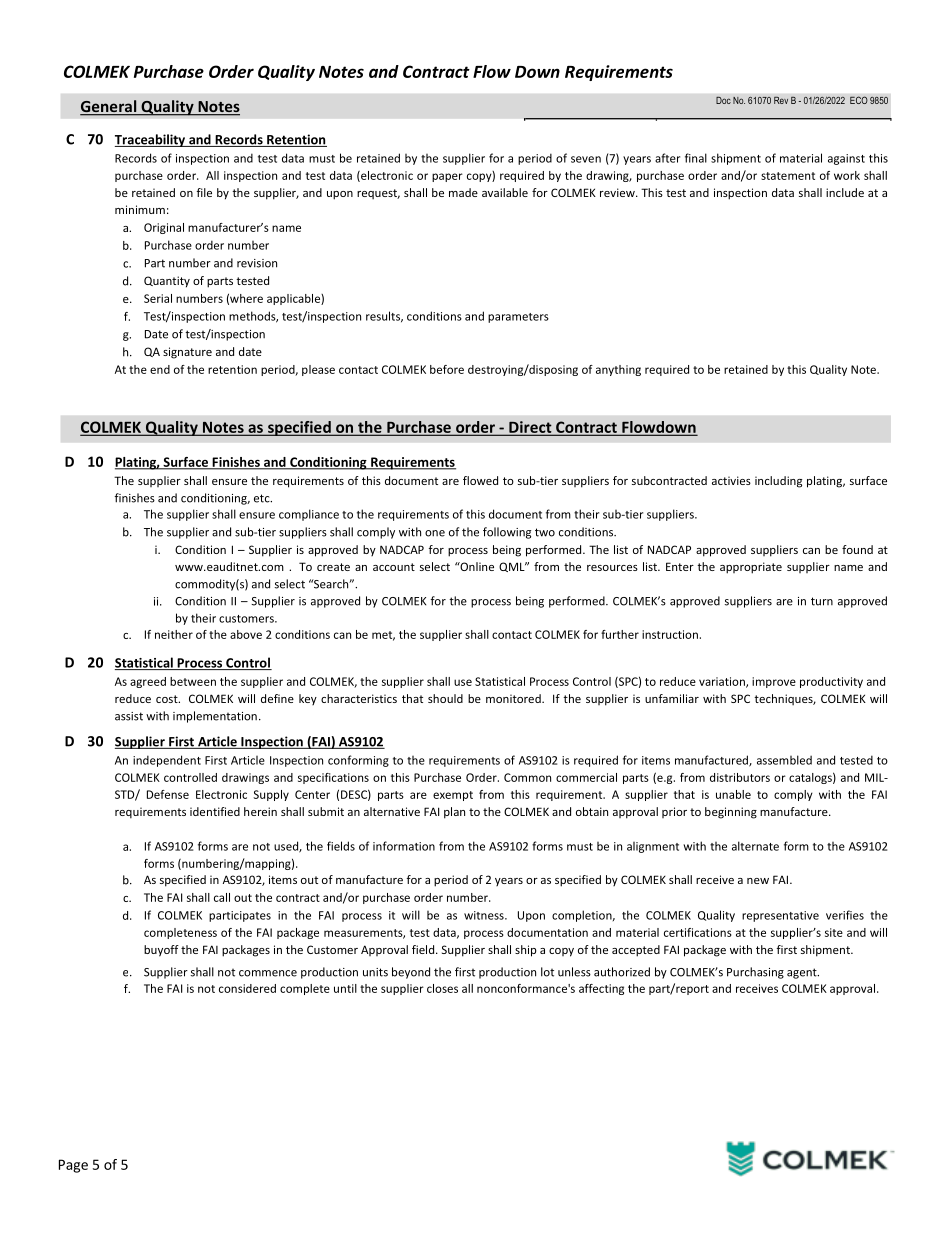  What do you see at coordinates (447, 177) in the document?
I see `paper` at bounding box center [447, 177].
